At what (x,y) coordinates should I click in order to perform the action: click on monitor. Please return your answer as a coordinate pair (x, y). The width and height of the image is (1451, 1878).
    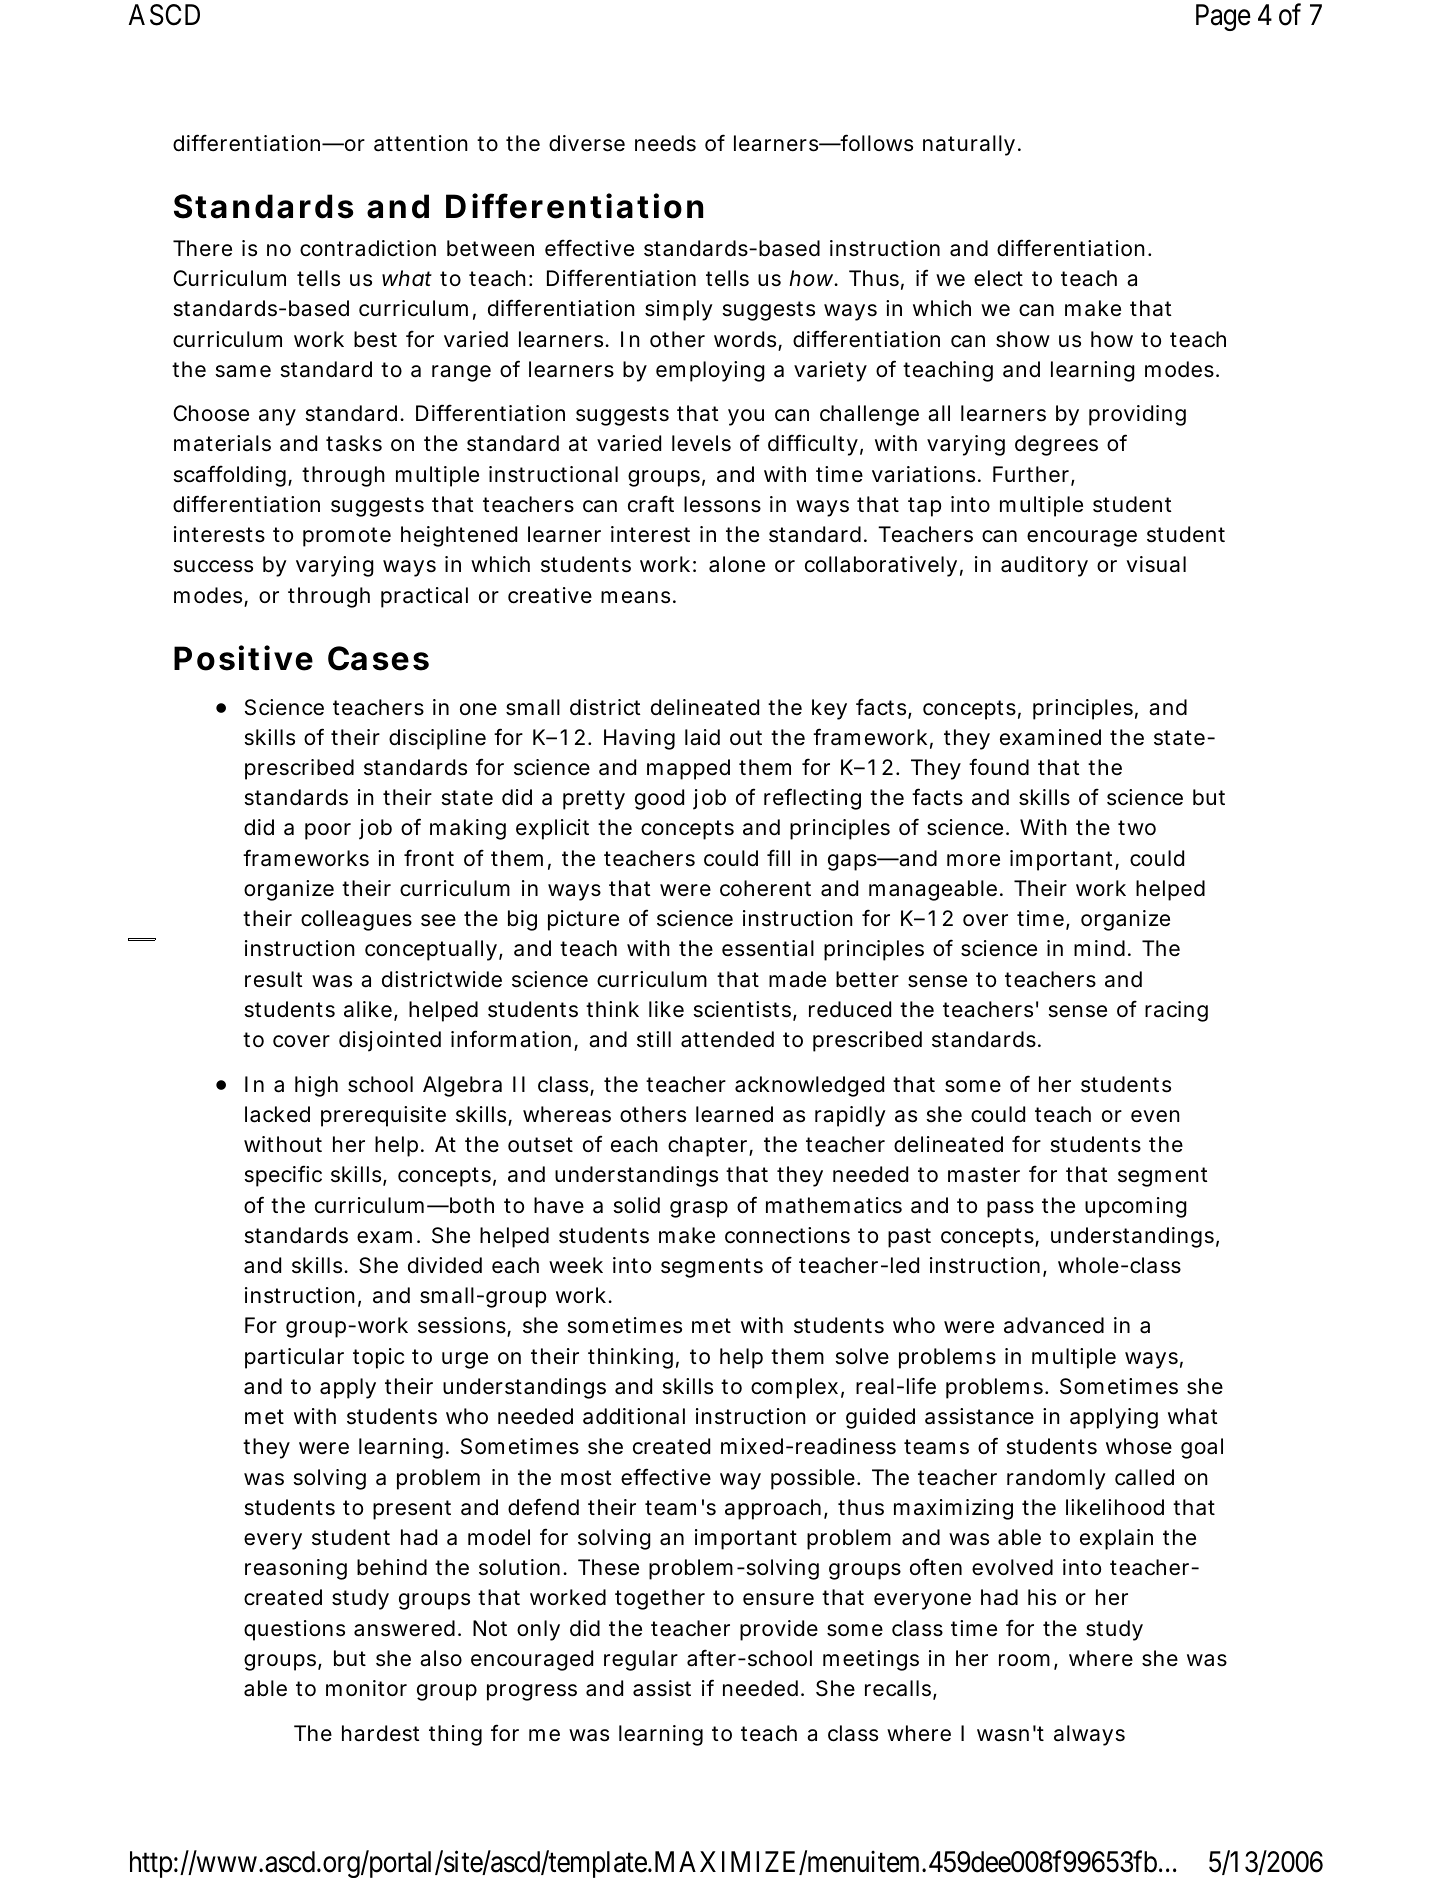
    Looking at the image, I should click on (366, 1688).
